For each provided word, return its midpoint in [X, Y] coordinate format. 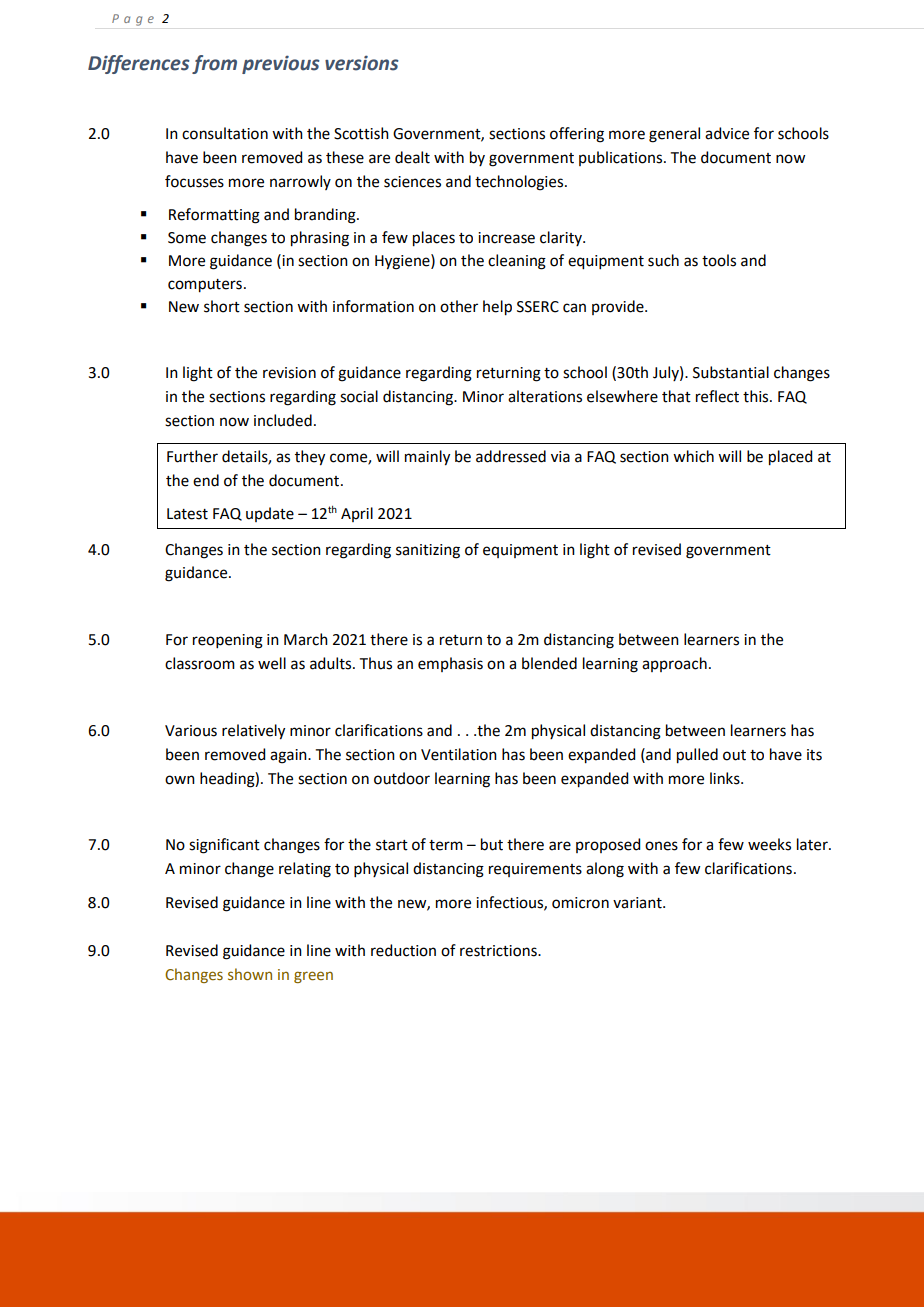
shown [250, 974]
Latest [187, 514]
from [214, 64]
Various [191, 731]
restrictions [499, 951]
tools [719, 260]
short [222, 306]
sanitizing [428, 551]
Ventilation [459, 754]
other [459, 306]
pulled [697, 756]
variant [638, 903]
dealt [412, 157]
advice [727, 133]
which [693, 456]
